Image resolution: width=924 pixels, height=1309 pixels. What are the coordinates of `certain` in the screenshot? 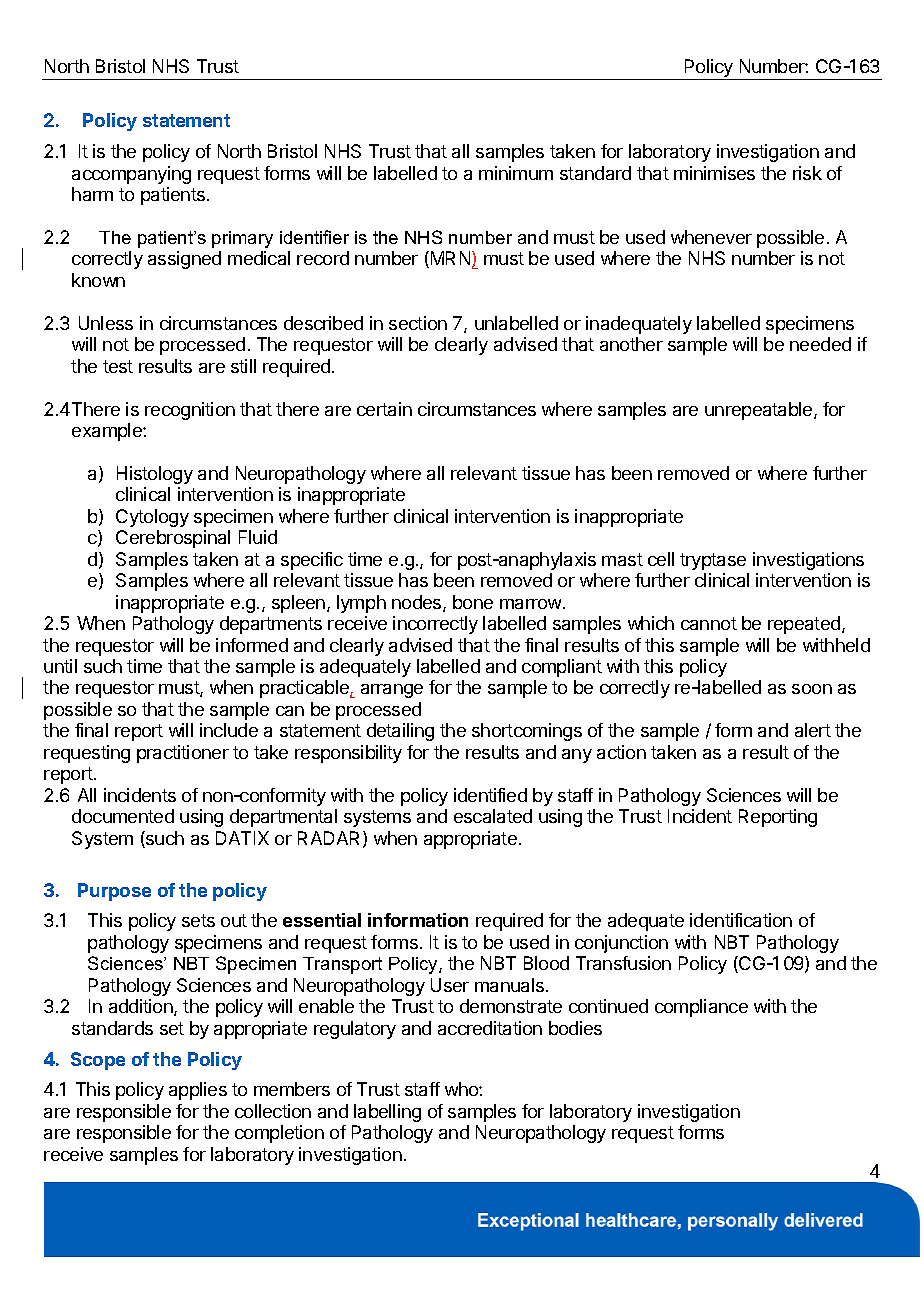 It's located at (384, 409).
